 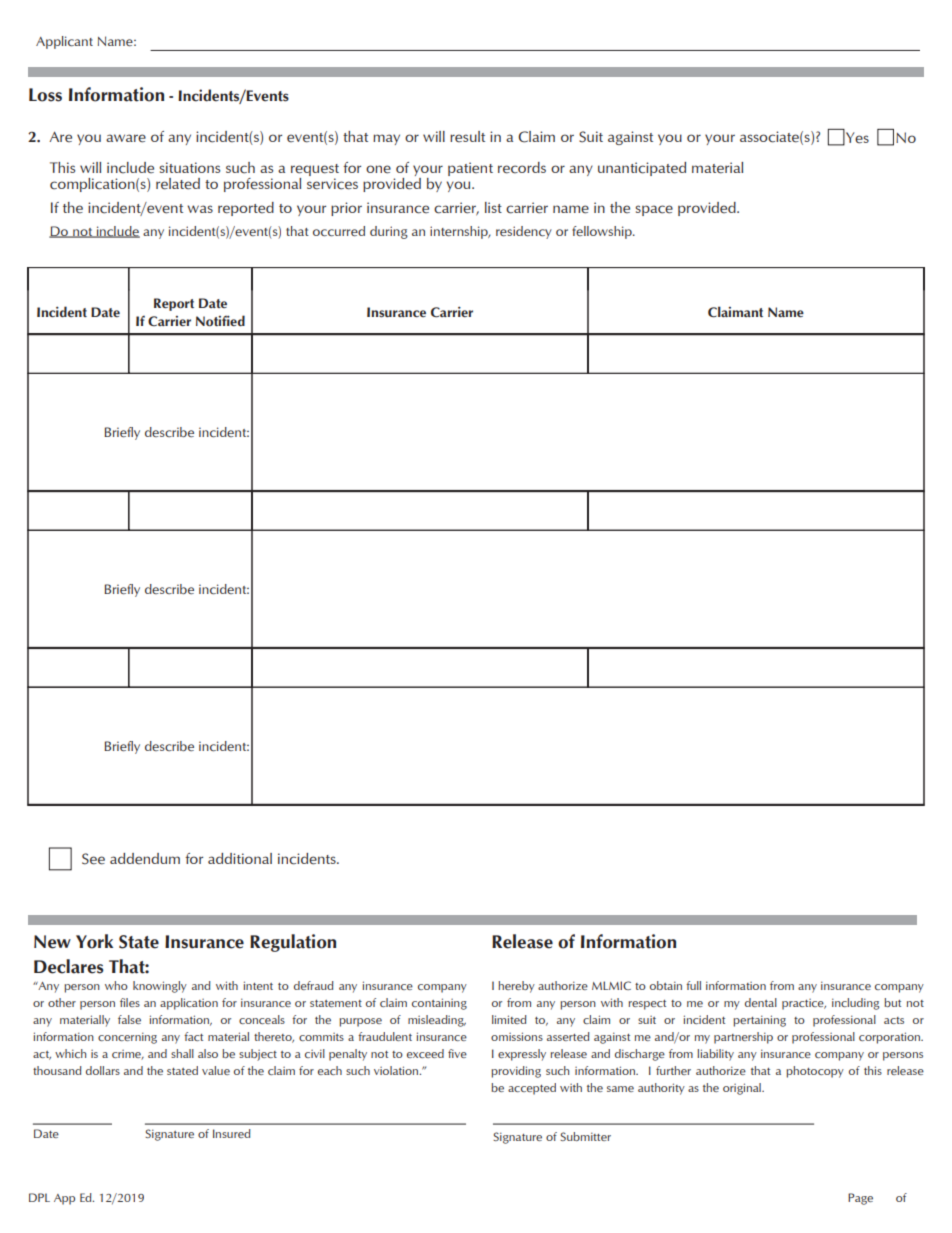 What do you see at coordinates (145, 859) in the screenshot?
I see `addendum` at bounding box center [145, 859].
